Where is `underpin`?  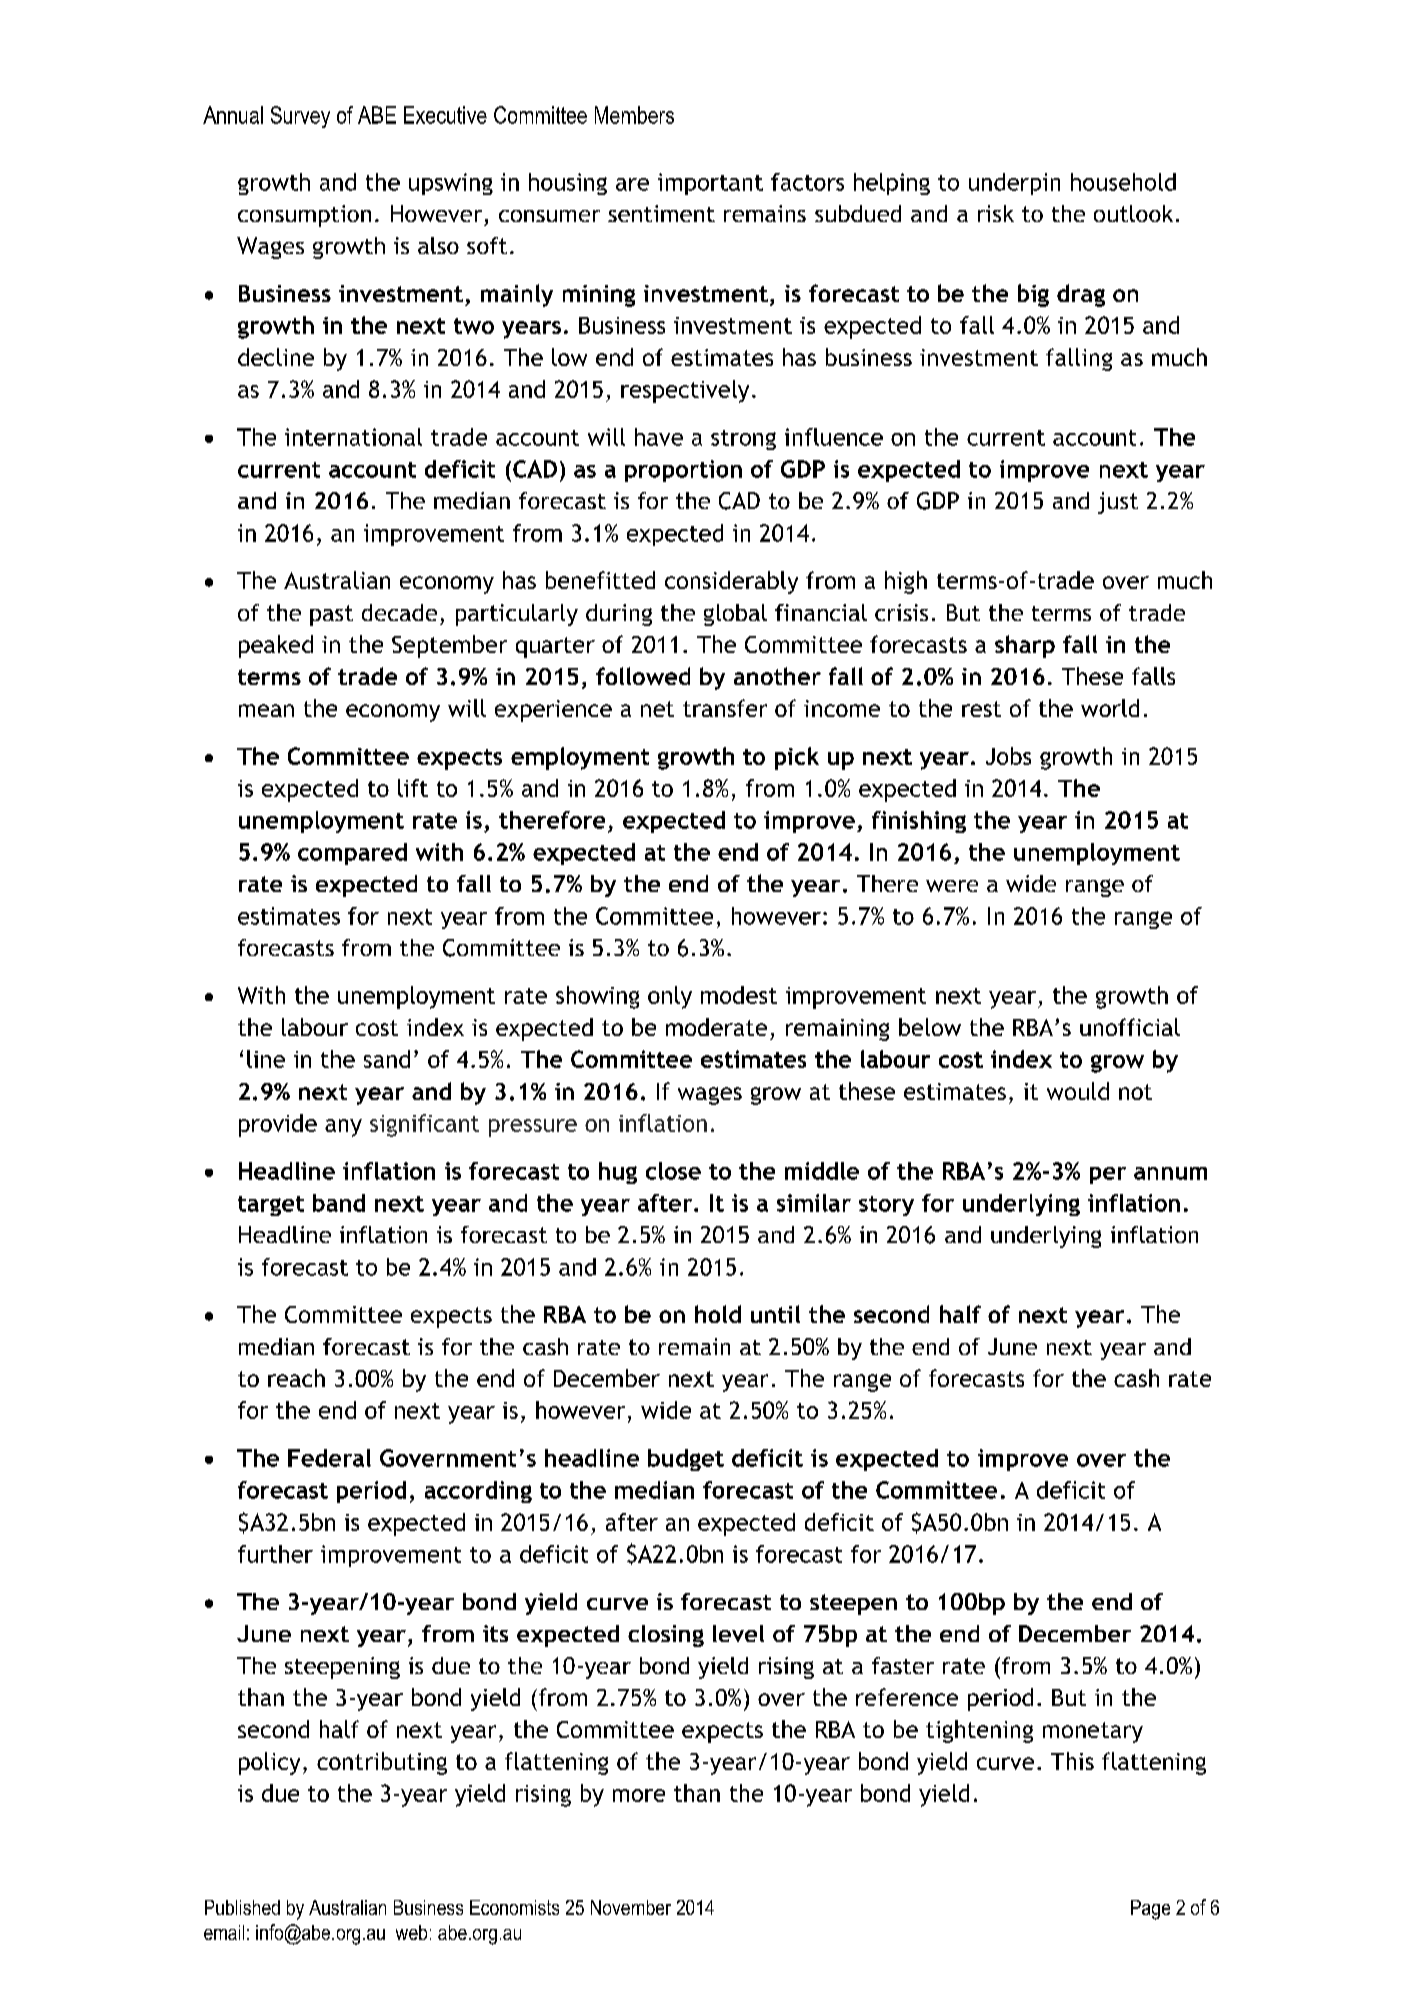
underpin is located at coordinates (1014, 184).
